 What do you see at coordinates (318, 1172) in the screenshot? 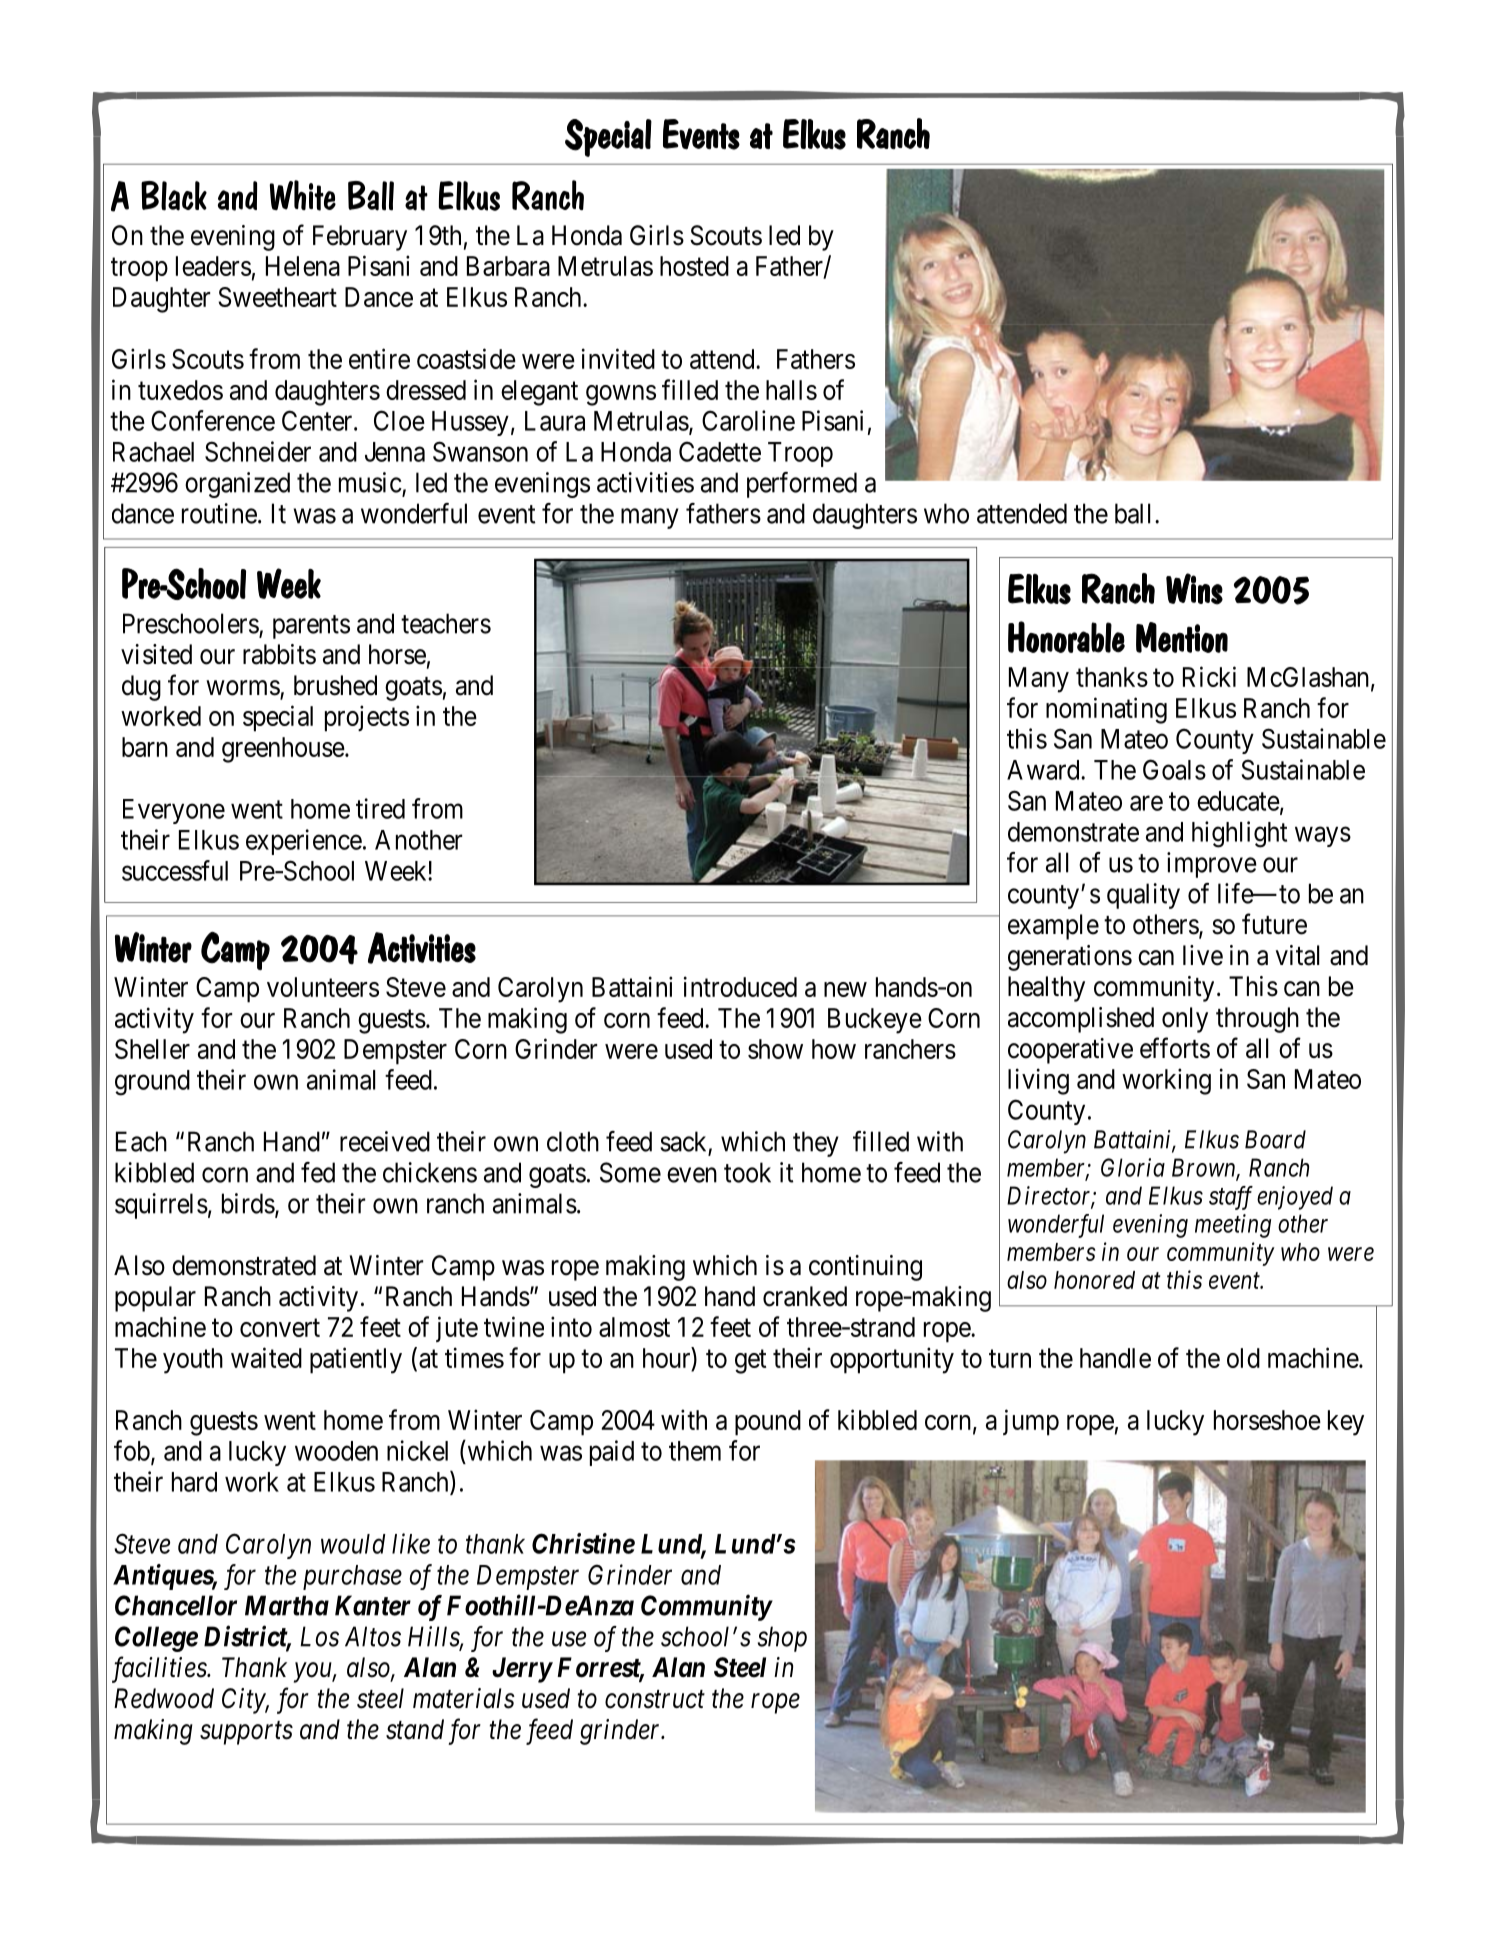
I see `fed` at bounding box center [318, 1172].
